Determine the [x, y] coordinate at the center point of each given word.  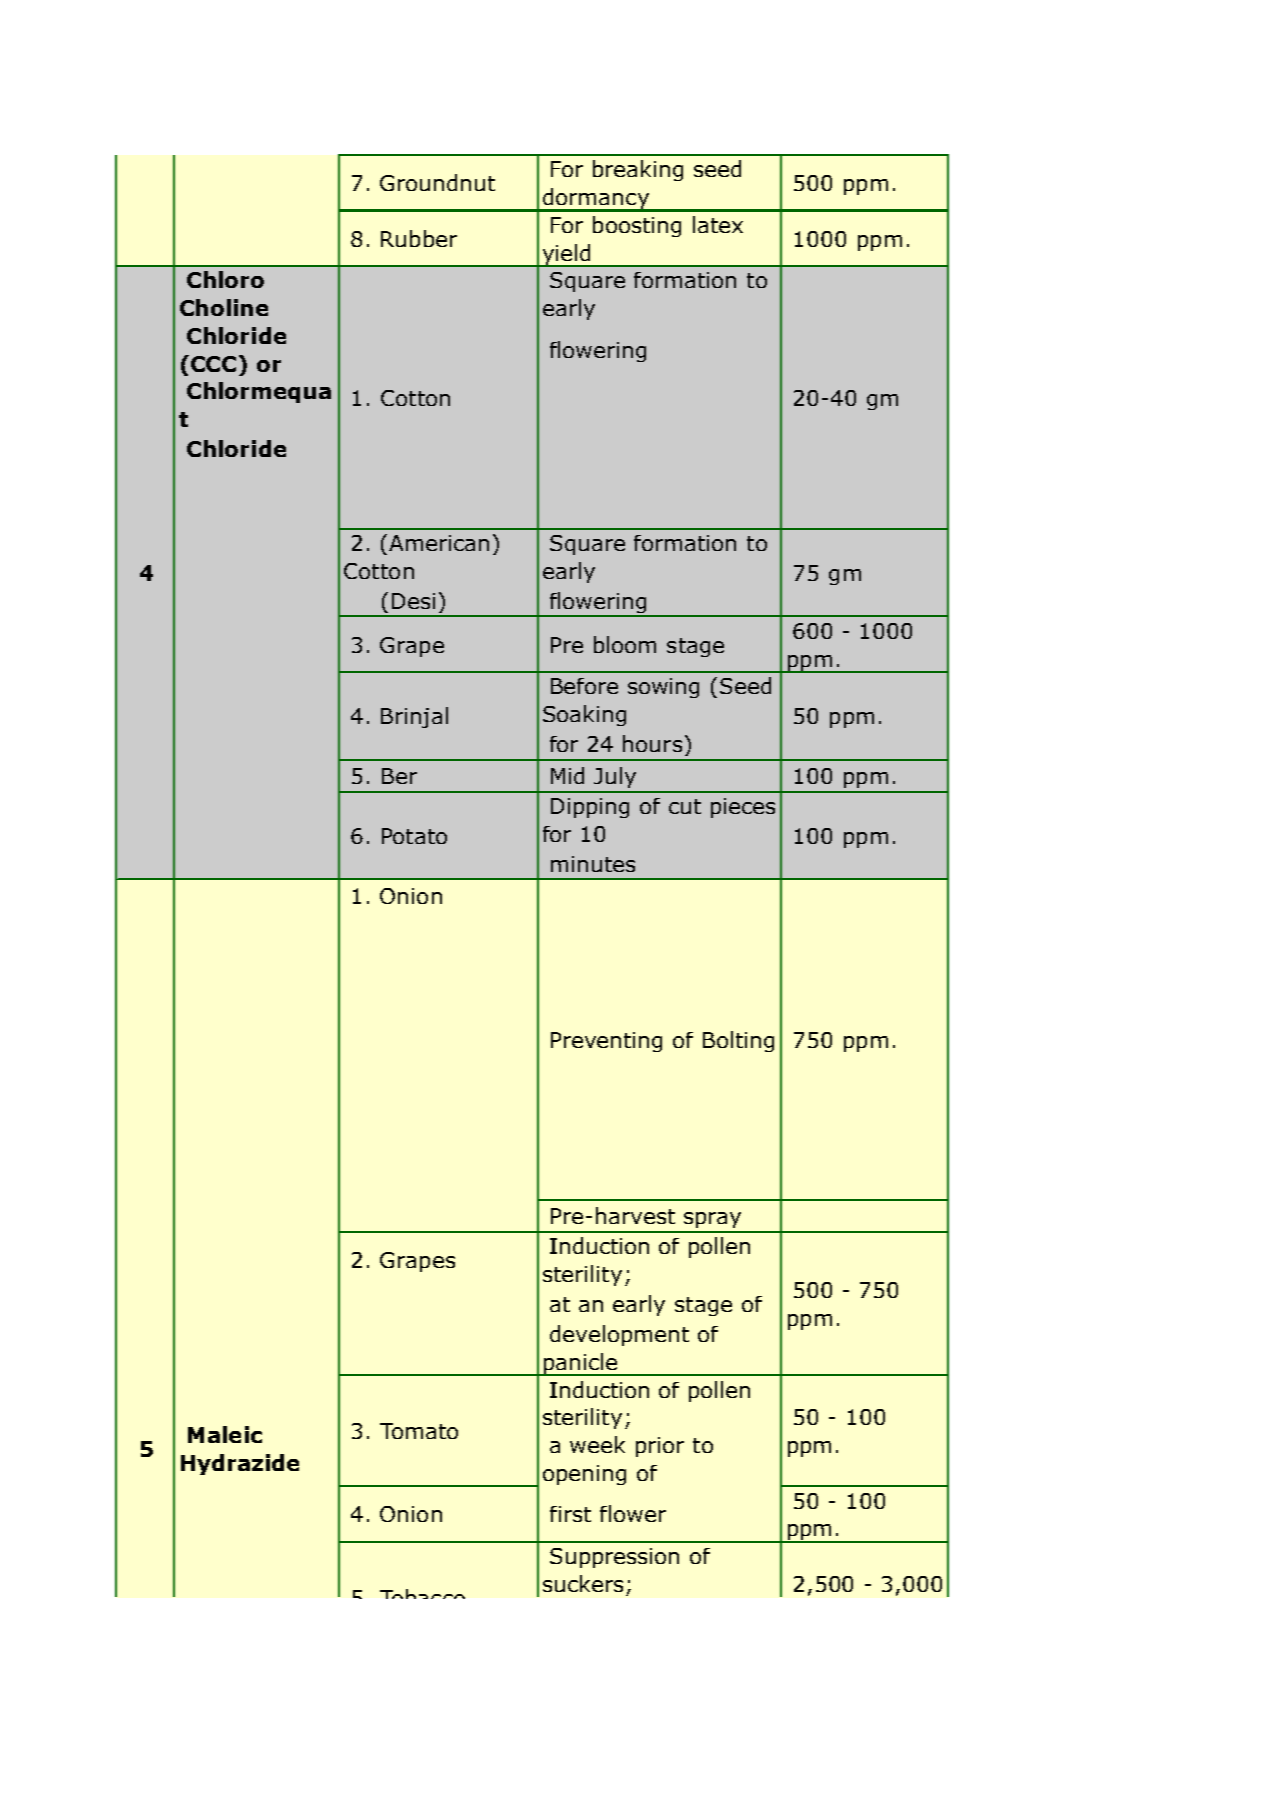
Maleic [225, 1434]
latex [718, 224]
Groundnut [437, 182]
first [570, 1514]
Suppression [614, 1558]
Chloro [225, 279]
